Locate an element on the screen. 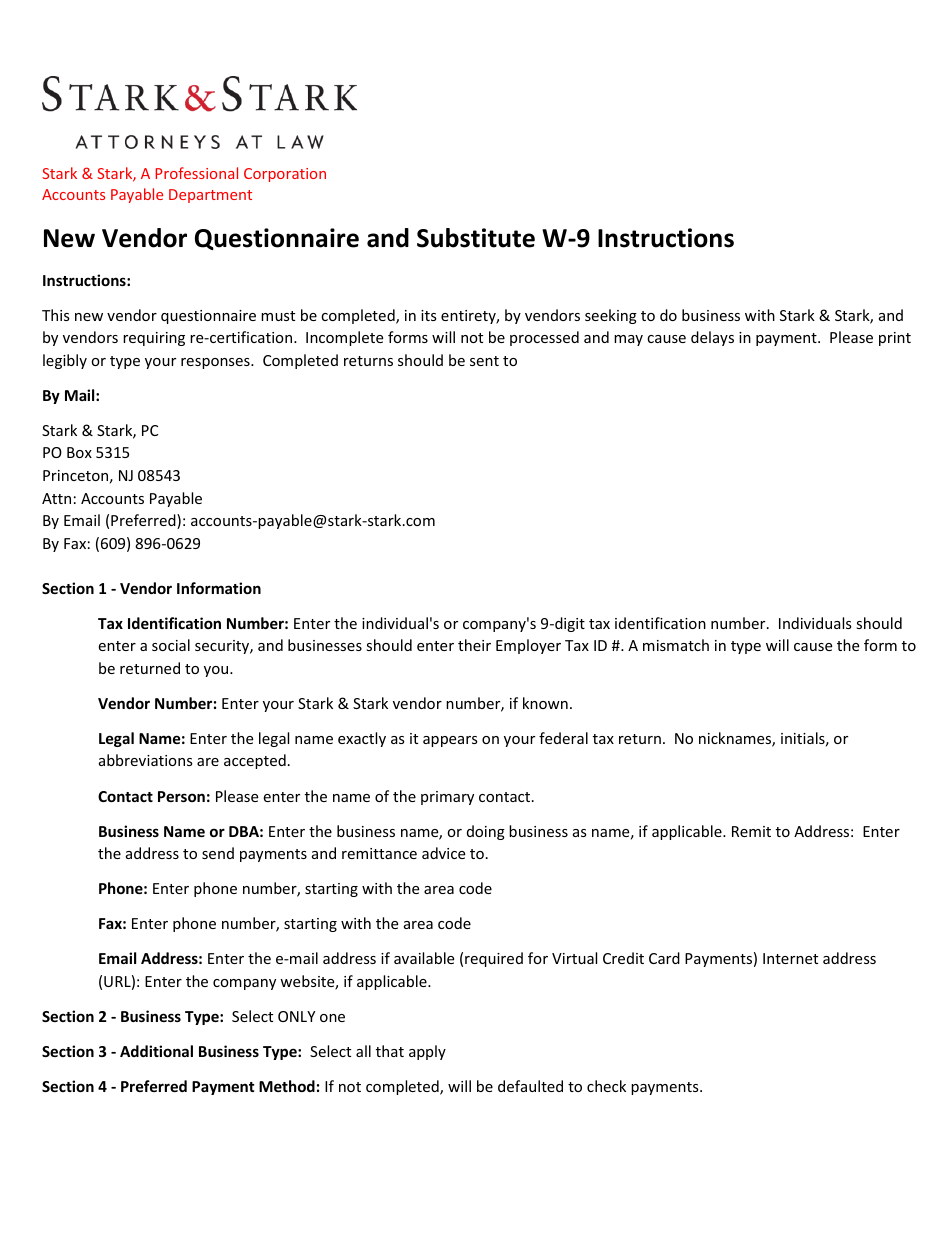 The height and width of the screenshot is (1233, 952). apply is located at coordinates (427, 1052).
